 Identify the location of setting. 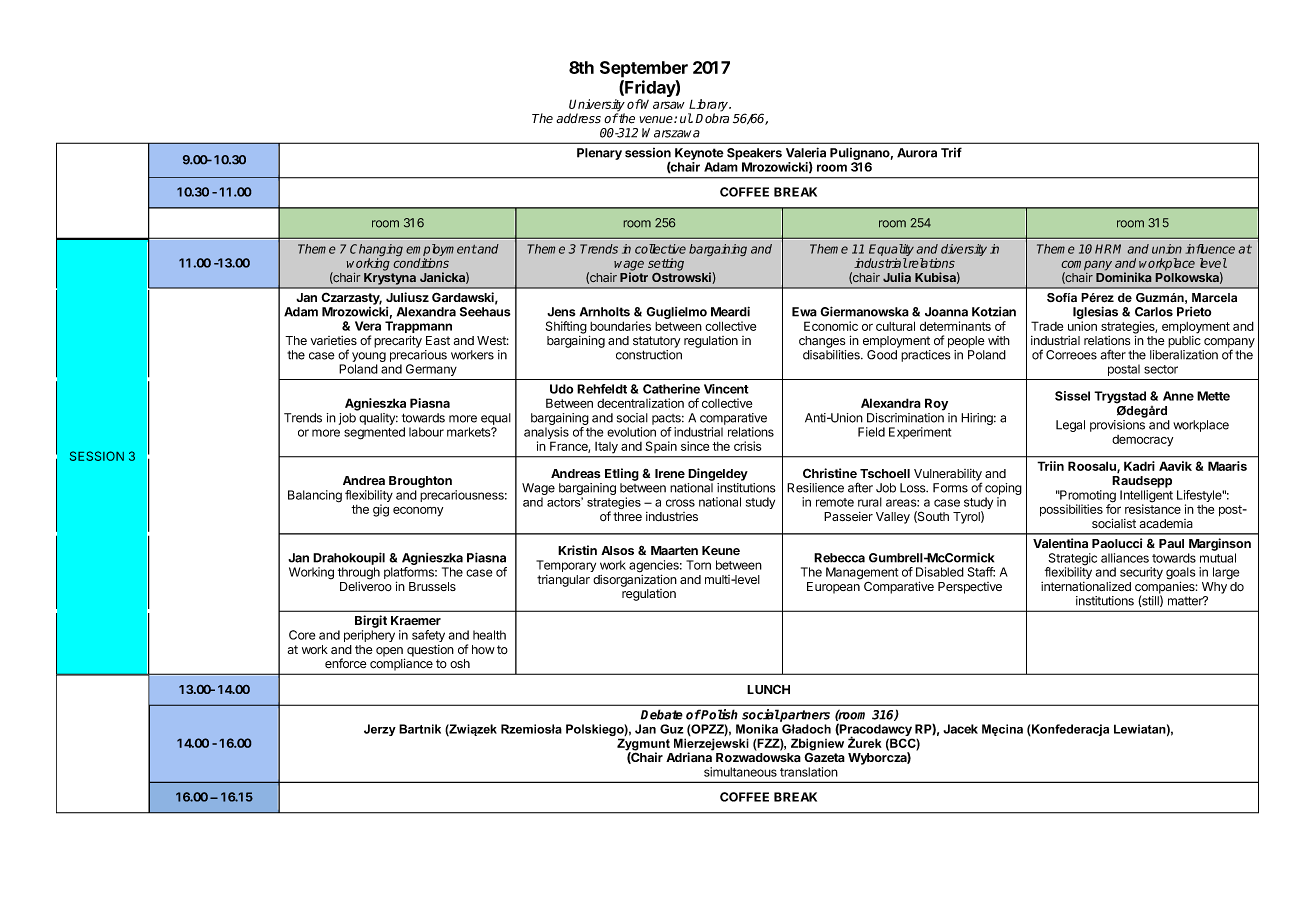
(666, 265).
